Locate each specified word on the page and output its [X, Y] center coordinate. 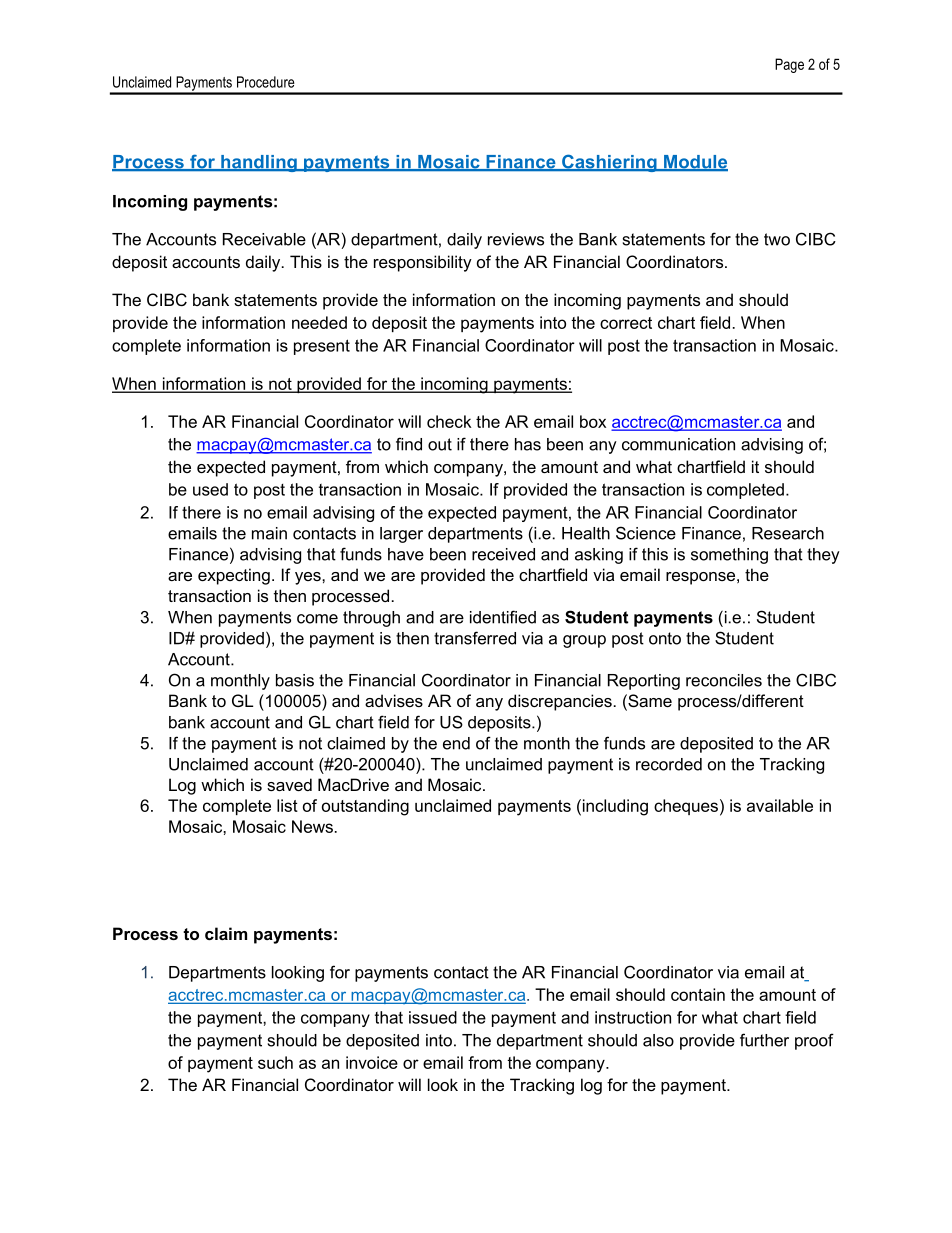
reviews [516, 239]
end [456, 743]
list [287, 805]
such [275, 1062]
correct [626, 323]
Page [789, 65]
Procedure [266, 82]
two [777, 239]
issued [433, 1017]
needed [319, 322]
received [503, 554]
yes [309, 578]
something [729, 556]
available [780, 805]
